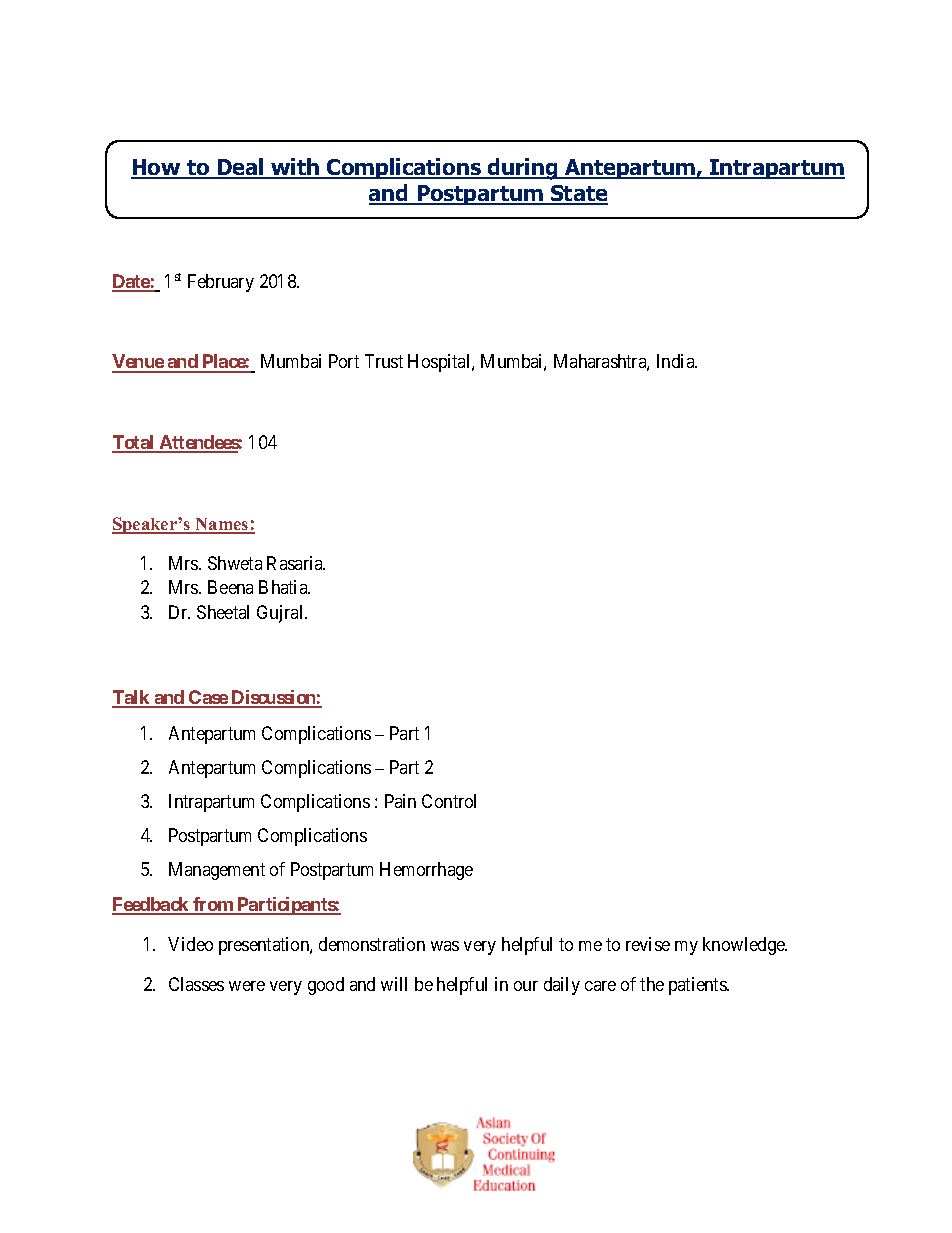  I want to click on Beena, so click(230, 587).
